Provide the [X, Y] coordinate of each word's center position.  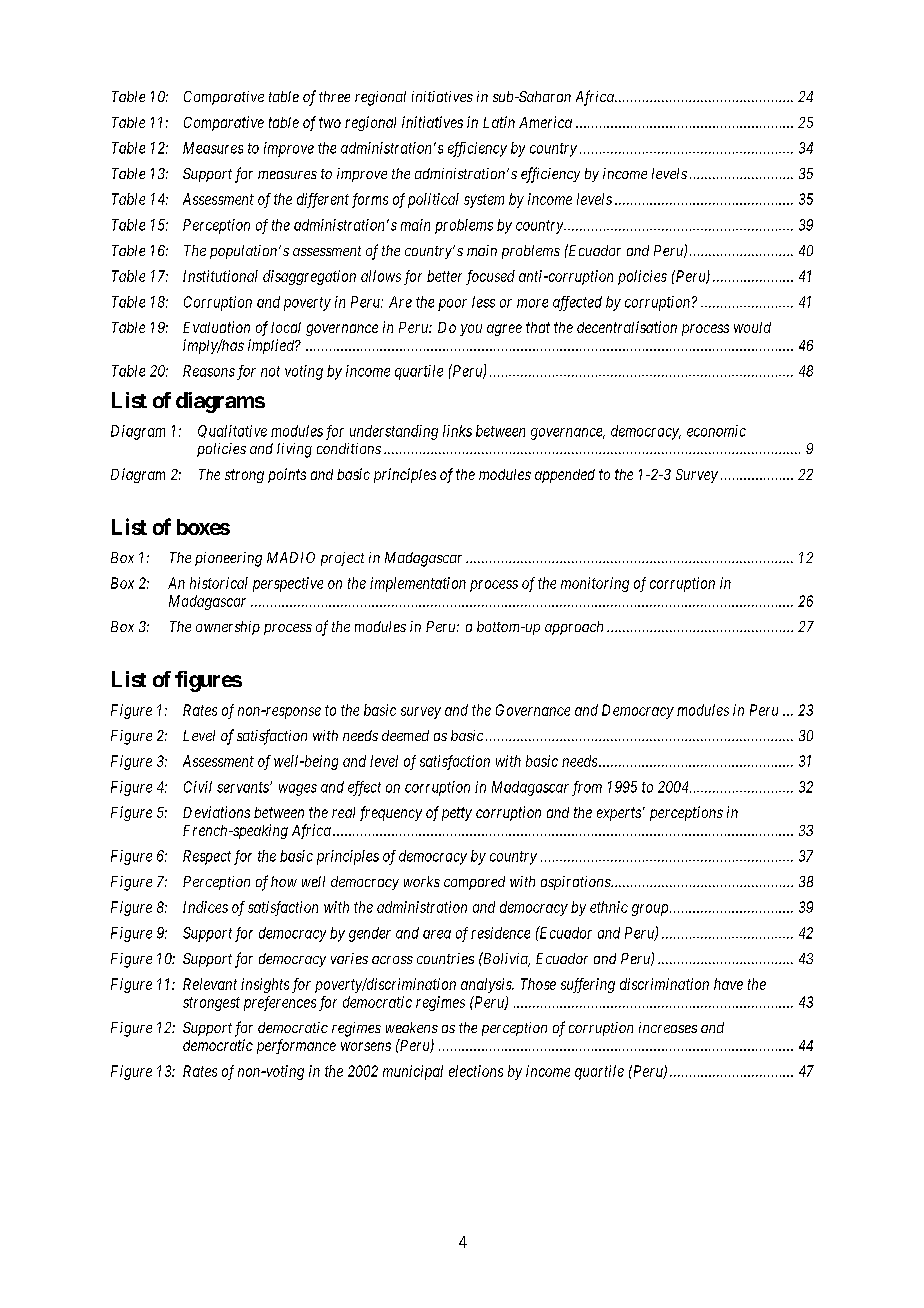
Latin [499, 122]
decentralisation [627, 327]
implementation [418, 584]
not [270, 371]
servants [244, 787]
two [330, 122]
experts [619, 814]
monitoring [595, 584]
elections [476, 1071]
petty [457, 814]
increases [668, 1027]
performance [296, 1046]
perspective [288, 584]
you [471, 330]
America [545, 122]
